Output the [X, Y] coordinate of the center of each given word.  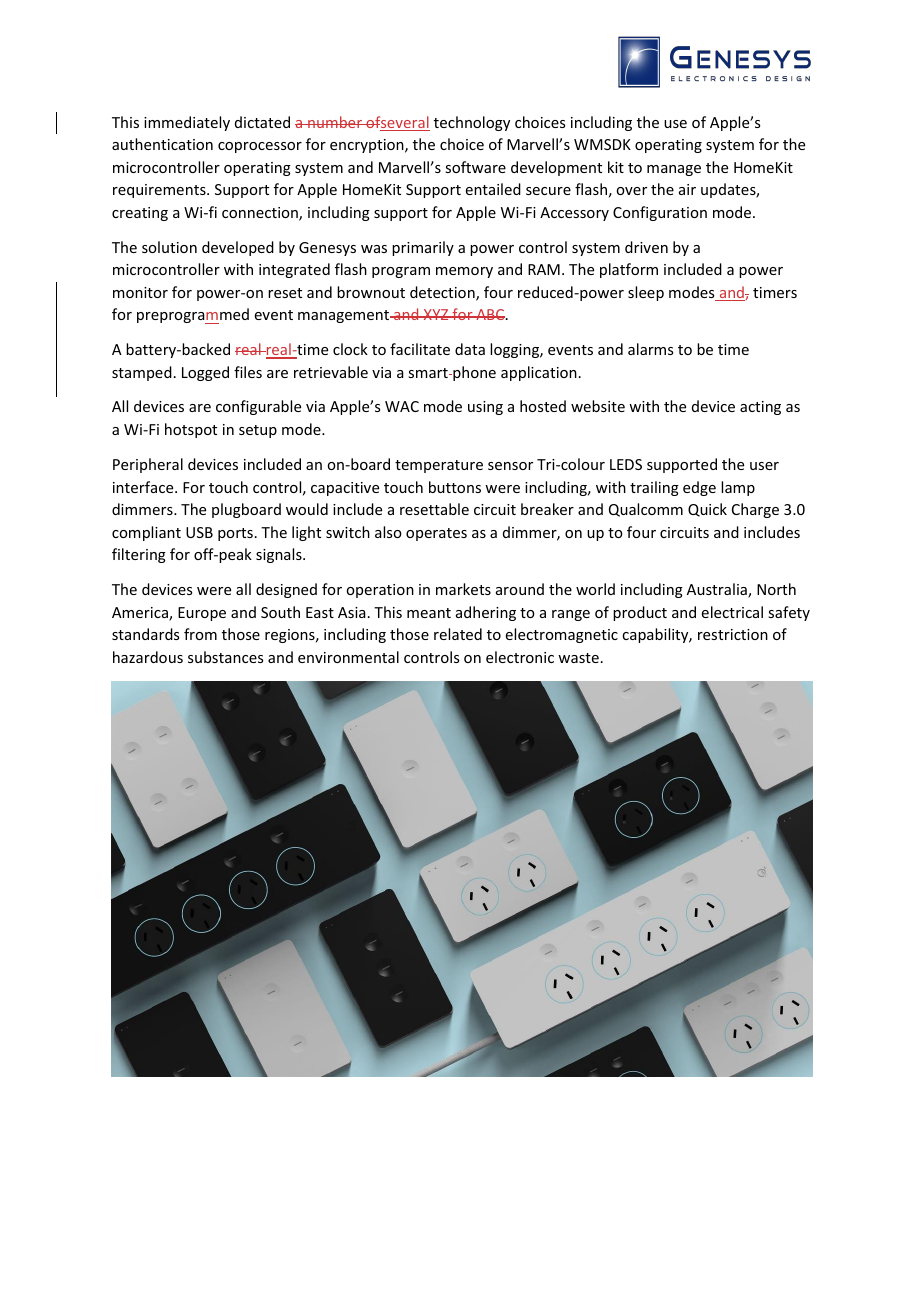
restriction [733, 634]
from [200, 634]
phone [473, 373]
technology [472, 123]
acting [760, 408]
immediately [187, 123]
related [458, 634]
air [687, 189]
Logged [205, 373]
